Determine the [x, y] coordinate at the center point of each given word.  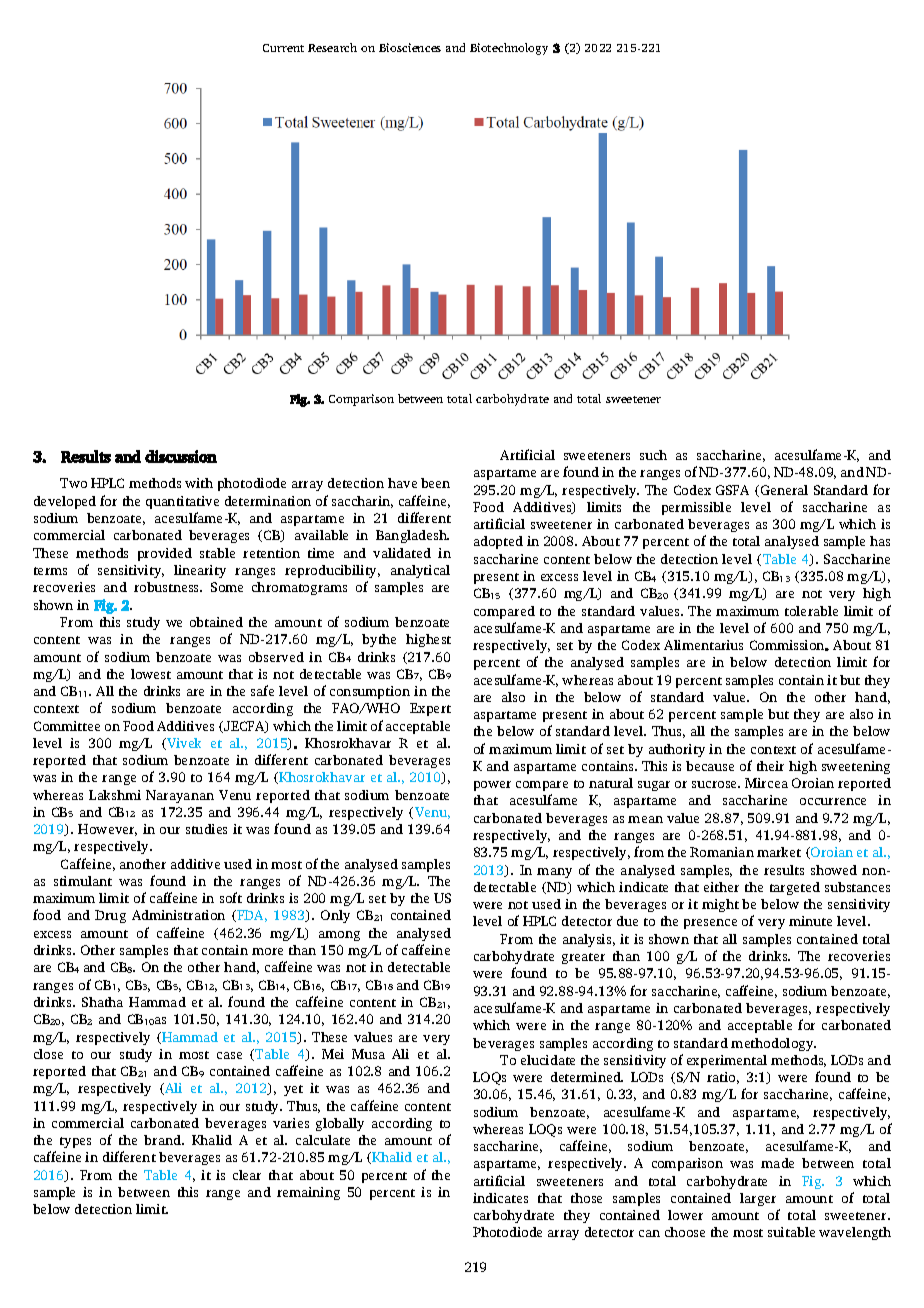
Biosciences [410, 47]
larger [758, 1199]
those [586, 1198]
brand [164, 1140]
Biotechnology [509, 49]
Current [283, 48]
